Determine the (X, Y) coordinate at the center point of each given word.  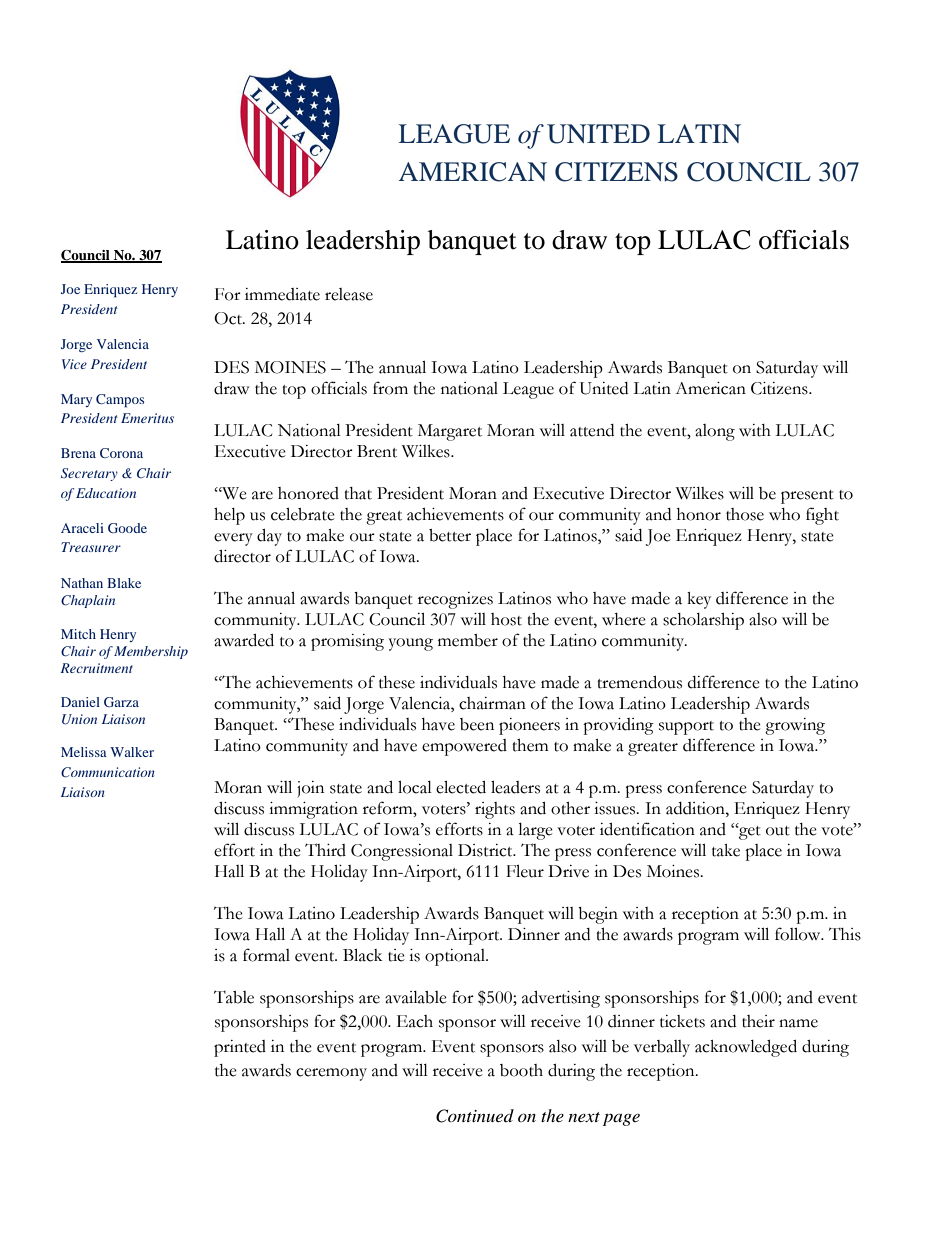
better (450, 535)
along (715, 432)
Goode (127, 528)
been (477, 724)
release (349, 294)
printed (240, 1048)
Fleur (525, 871)
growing (795, 726)
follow (799, 934)
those (745, 514)
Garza (121, 702)
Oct (229, 318)
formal (266, 955)
